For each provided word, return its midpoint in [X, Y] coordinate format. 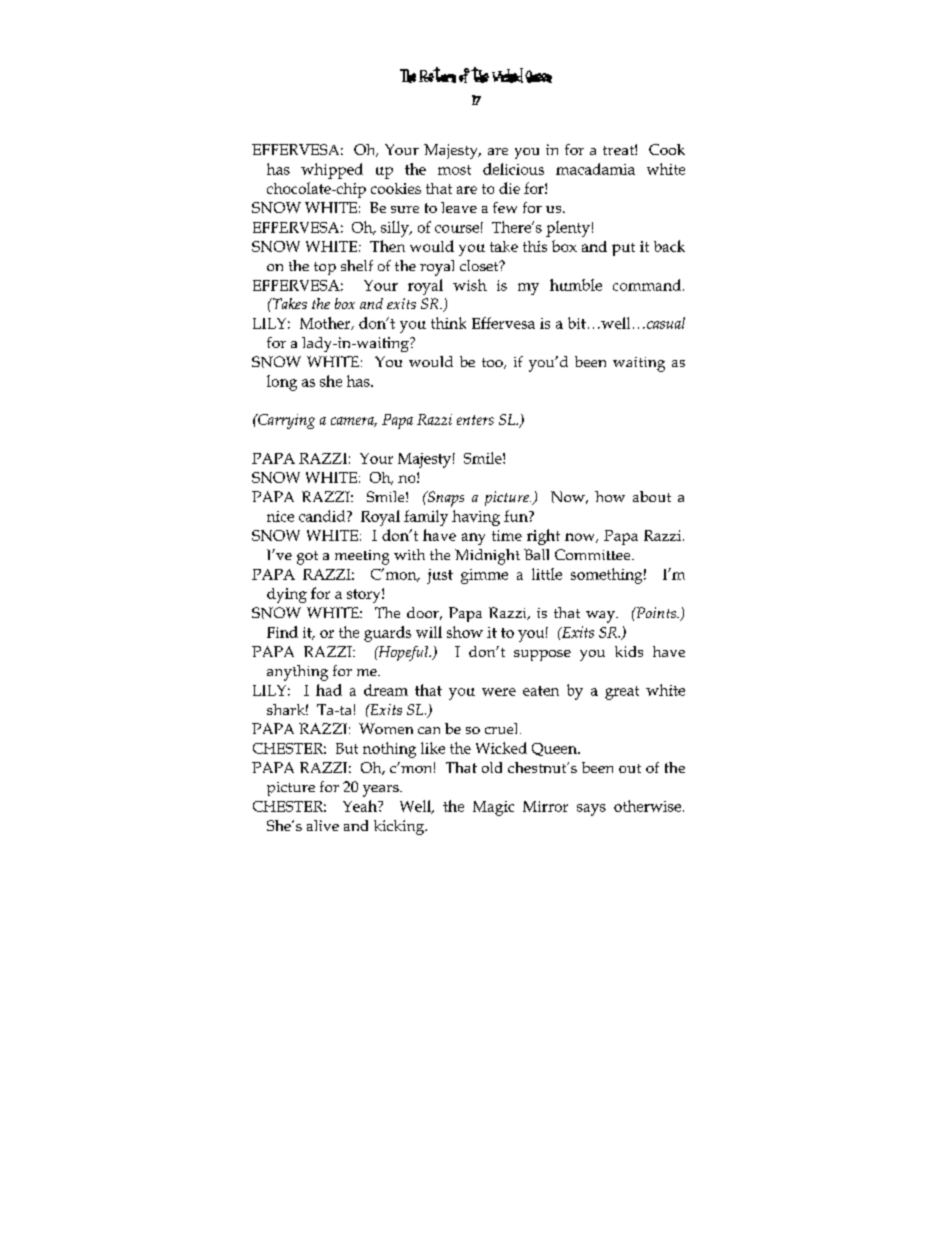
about [652, 496]
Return [437, 75]
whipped [332, 171]
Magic [493, 808]
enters [475, 420]
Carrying [285, 421]
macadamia [595, 169]
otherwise [649, 806]
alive [323, 825]
